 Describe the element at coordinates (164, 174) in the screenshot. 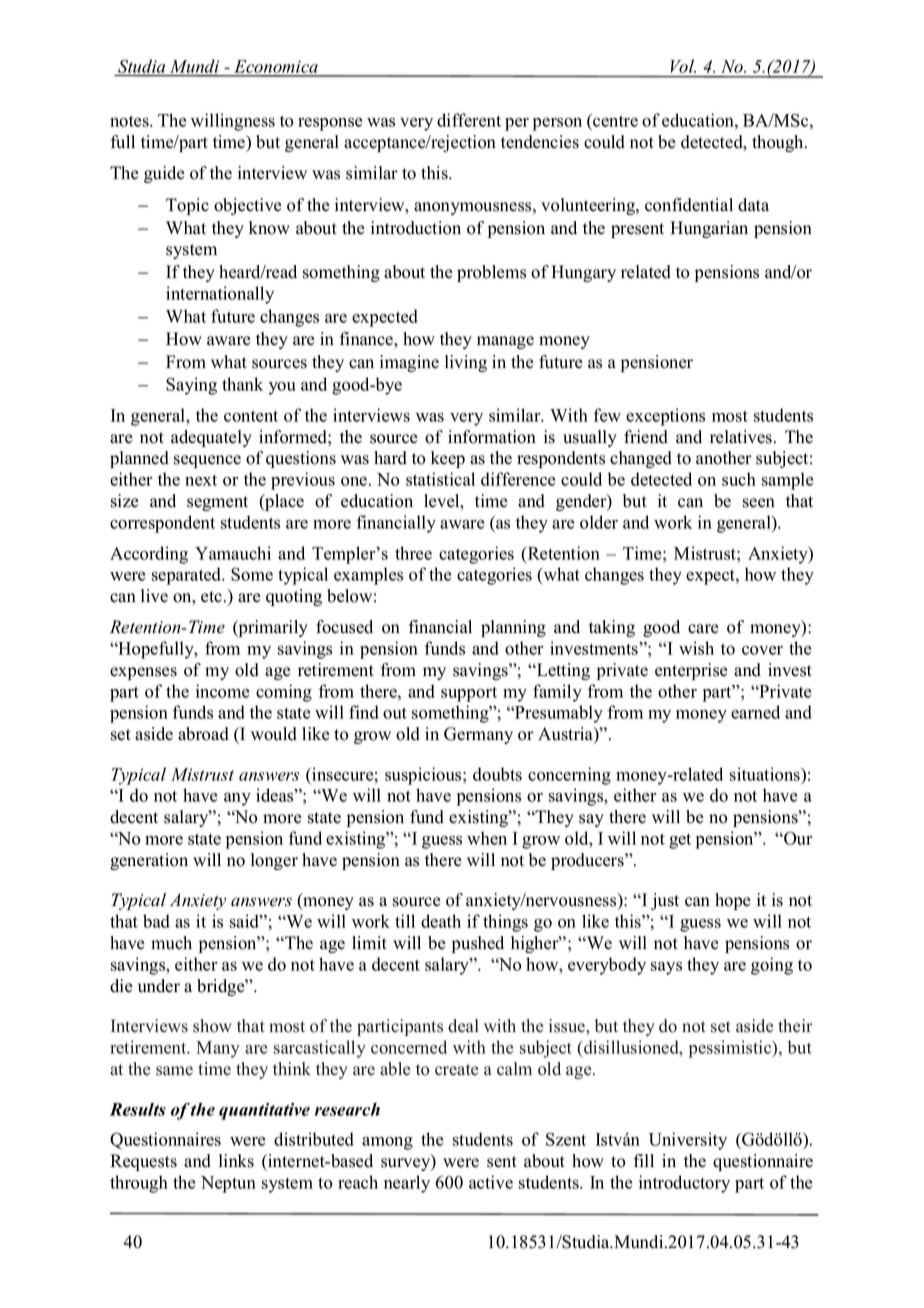

I see `guide` at that location.
